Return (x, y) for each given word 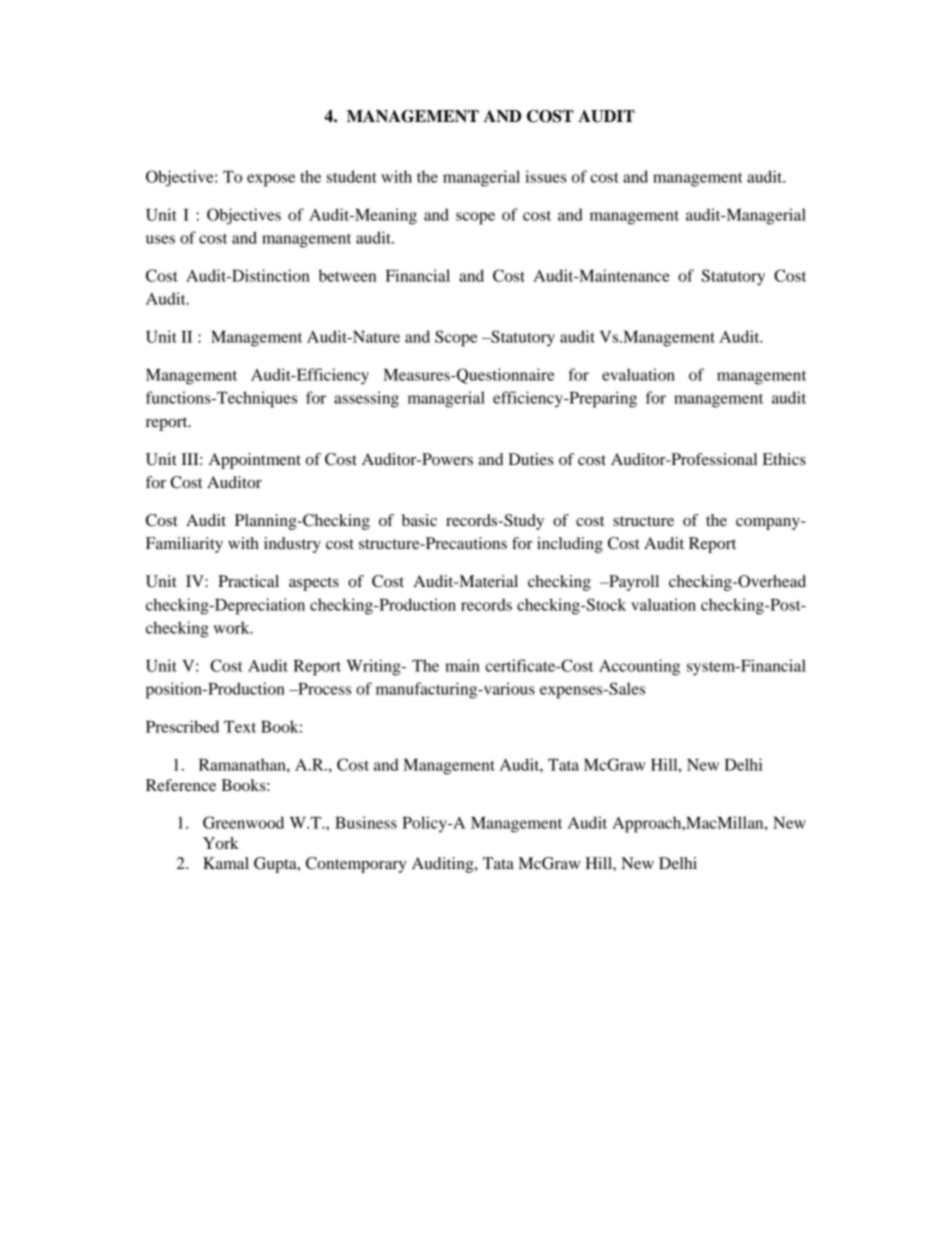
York (221, 843)
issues (546, 176)
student (352, 176)
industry (292, 545)
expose (271, 180)
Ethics (784, 459)
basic (419, 520)
